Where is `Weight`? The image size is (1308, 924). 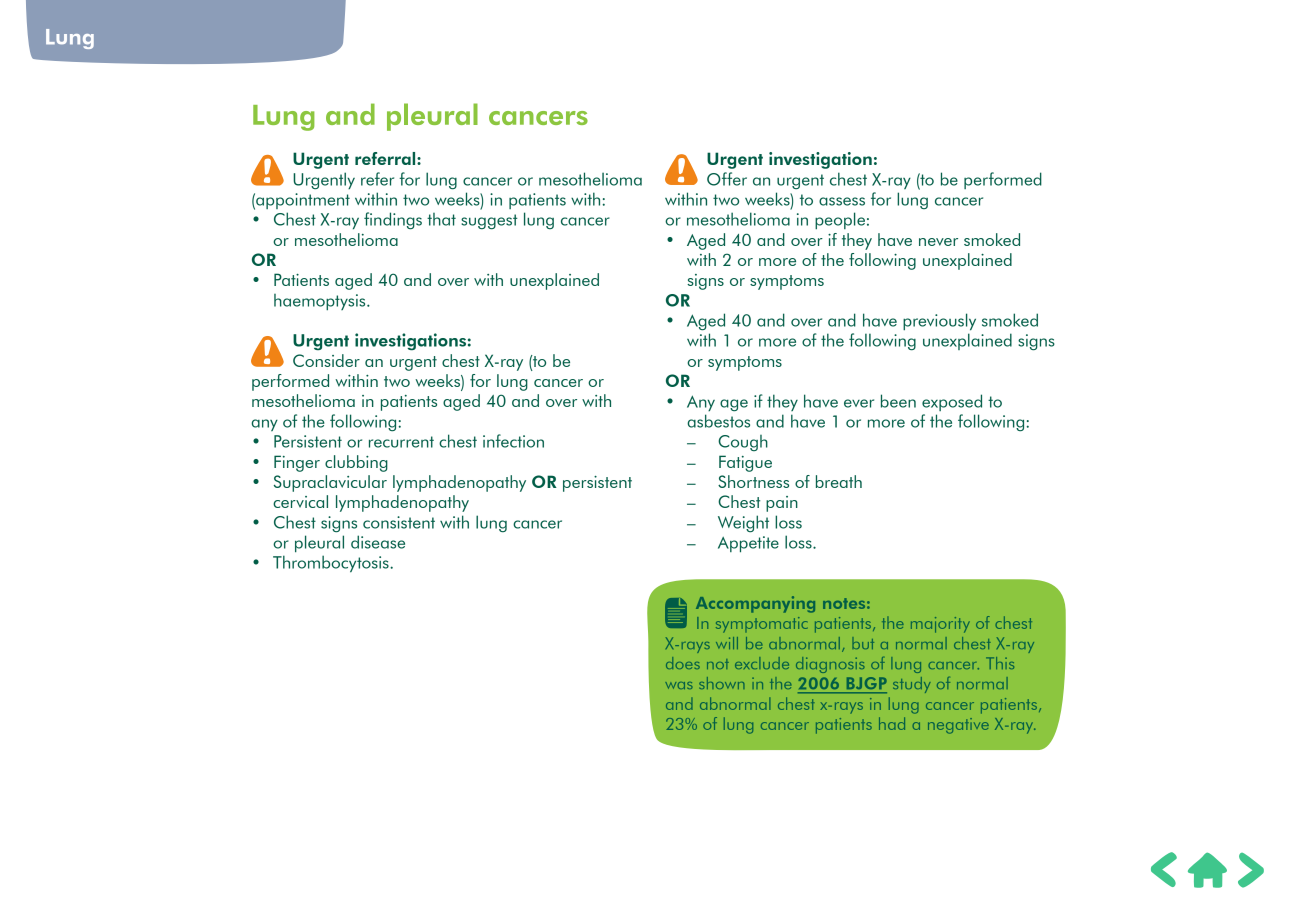
Weight is located at coordinates (743, 523).
